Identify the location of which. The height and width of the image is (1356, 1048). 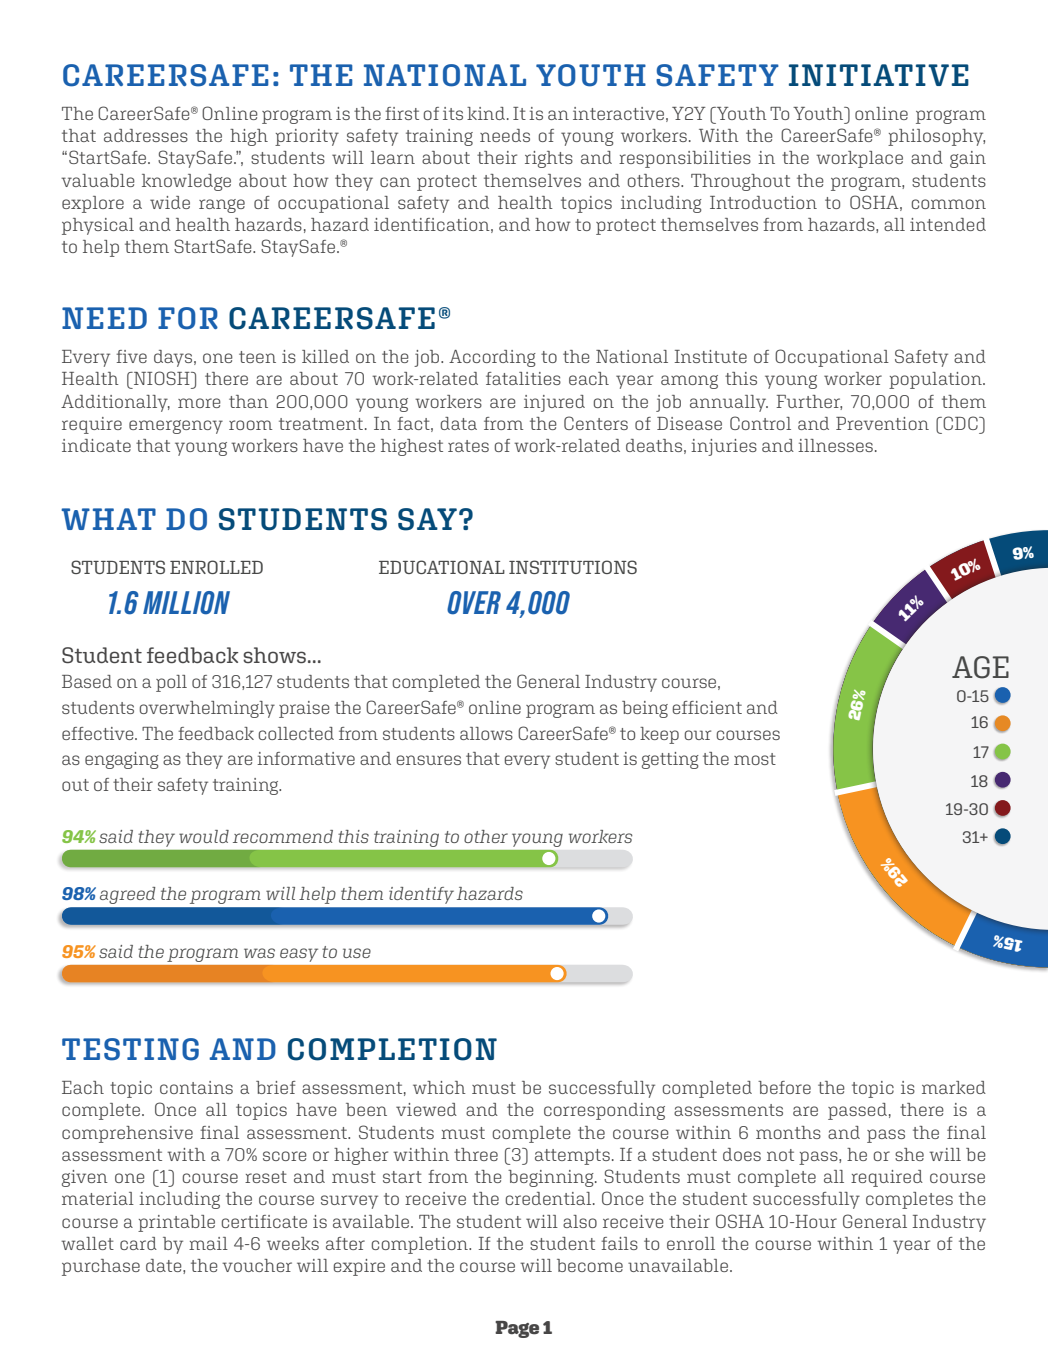
(439, 1087).
